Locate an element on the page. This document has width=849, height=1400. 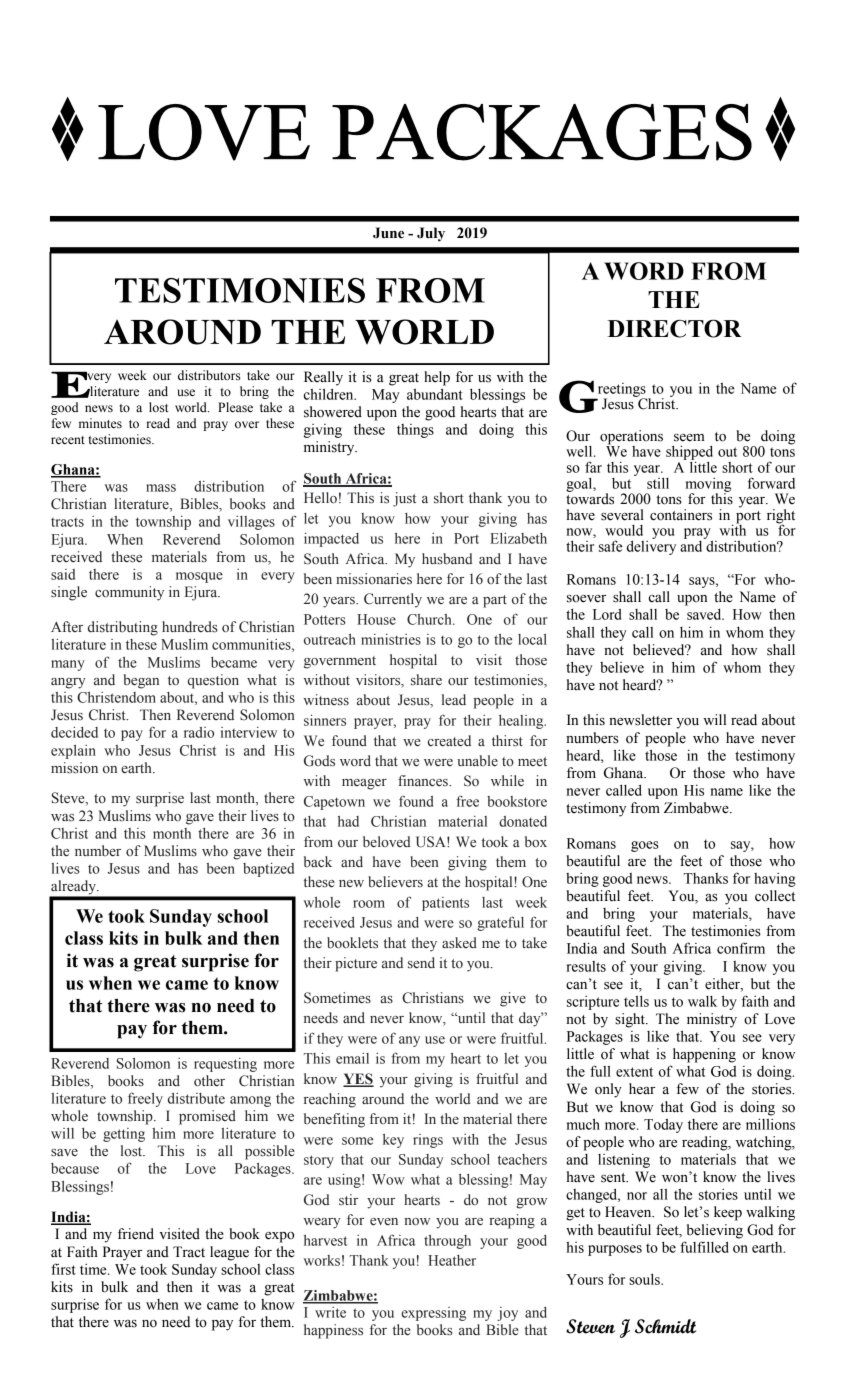
July is located at coordinates (431, 234).
